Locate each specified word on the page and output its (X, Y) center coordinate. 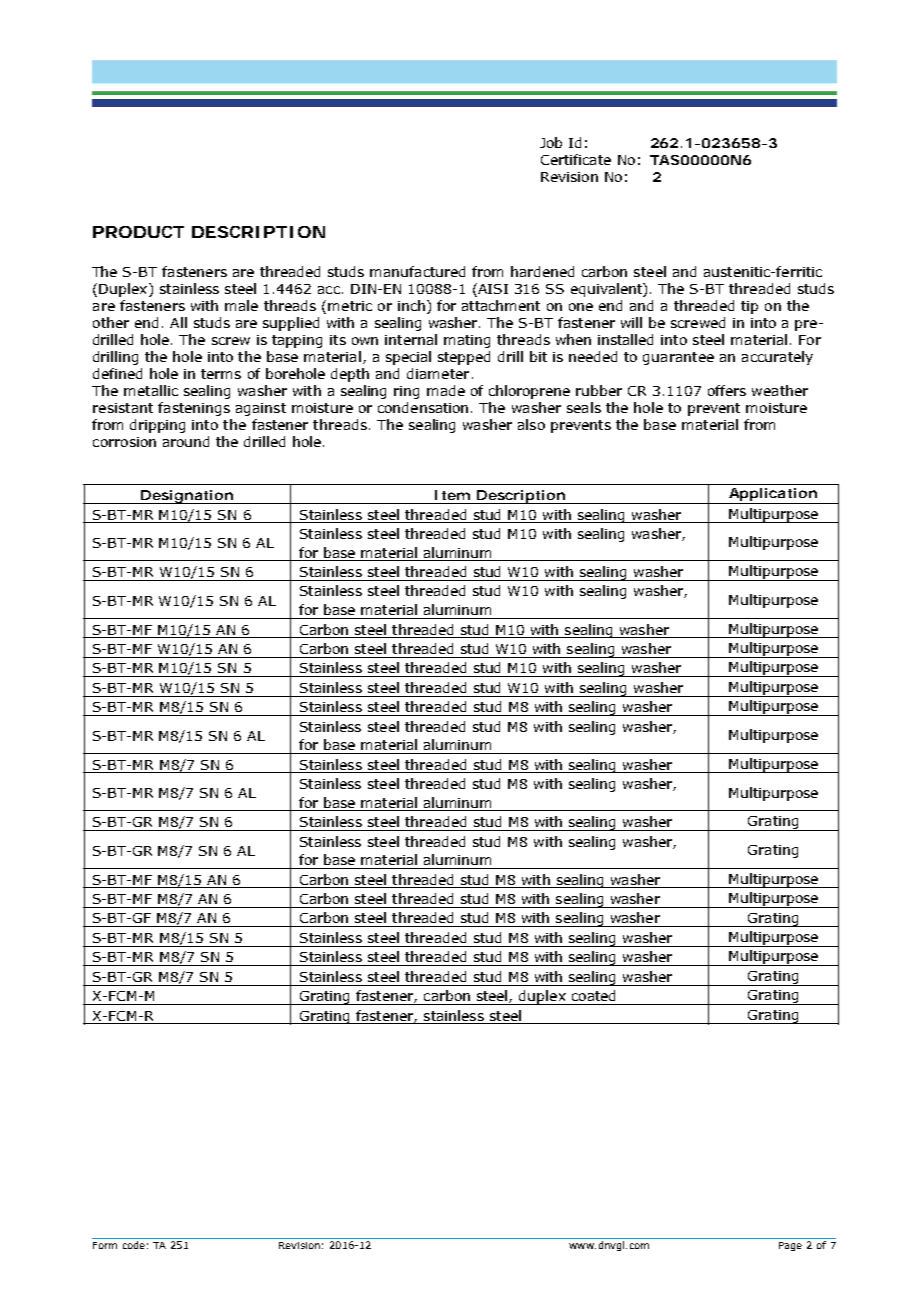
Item (452, 495)
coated (593, 995)
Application (773, 496)
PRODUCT (138, 232)
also (531, 424)
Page (790, 1246)
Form (105, 1245)
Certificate (576, 159)
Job (551, 142)
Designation (187, 497)
